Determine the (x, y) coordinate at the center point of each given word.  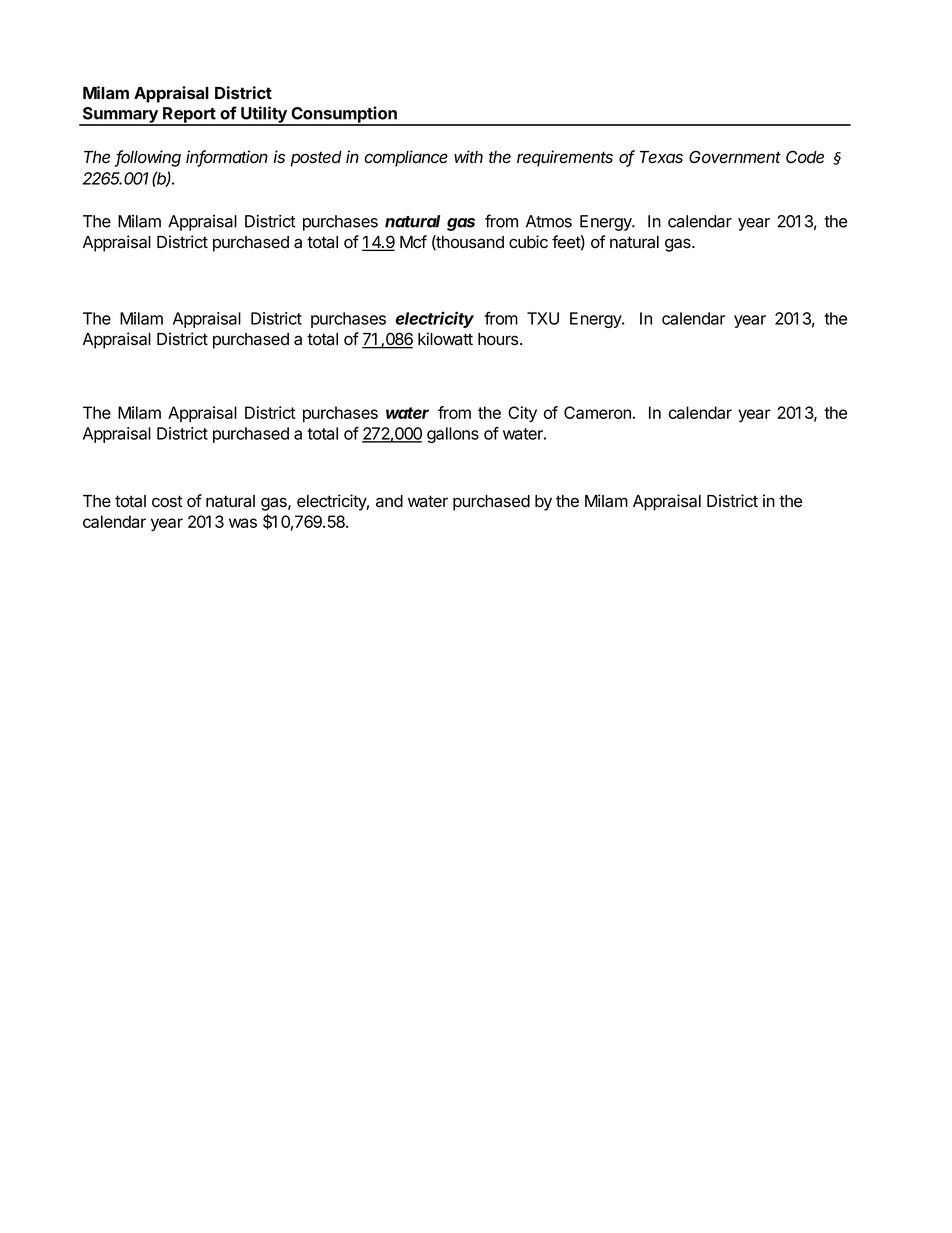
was (243, 523)
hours (499, 339)
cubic (528, 242)
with (468, 156)
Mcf (413, 242)
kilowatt (445, 339)
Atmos (549, 221)
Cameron (597, 412)
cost (167, 501)
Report (189, 116)
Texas (661, 157)
